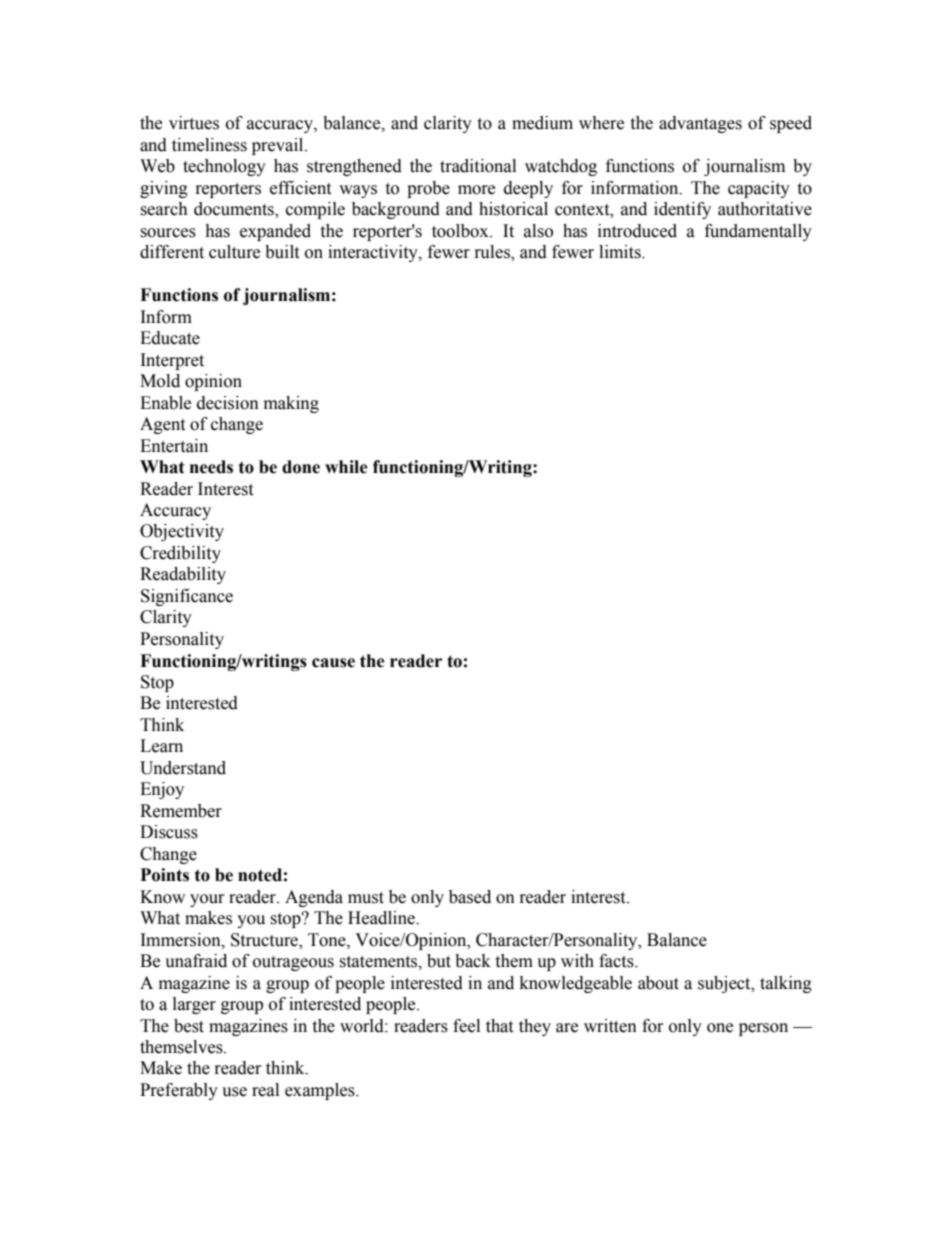 The width and height of the screenshot is (952, 1233). Describe the element at coordinates (346, 467) in the screenshot. I see `while` at that location.
